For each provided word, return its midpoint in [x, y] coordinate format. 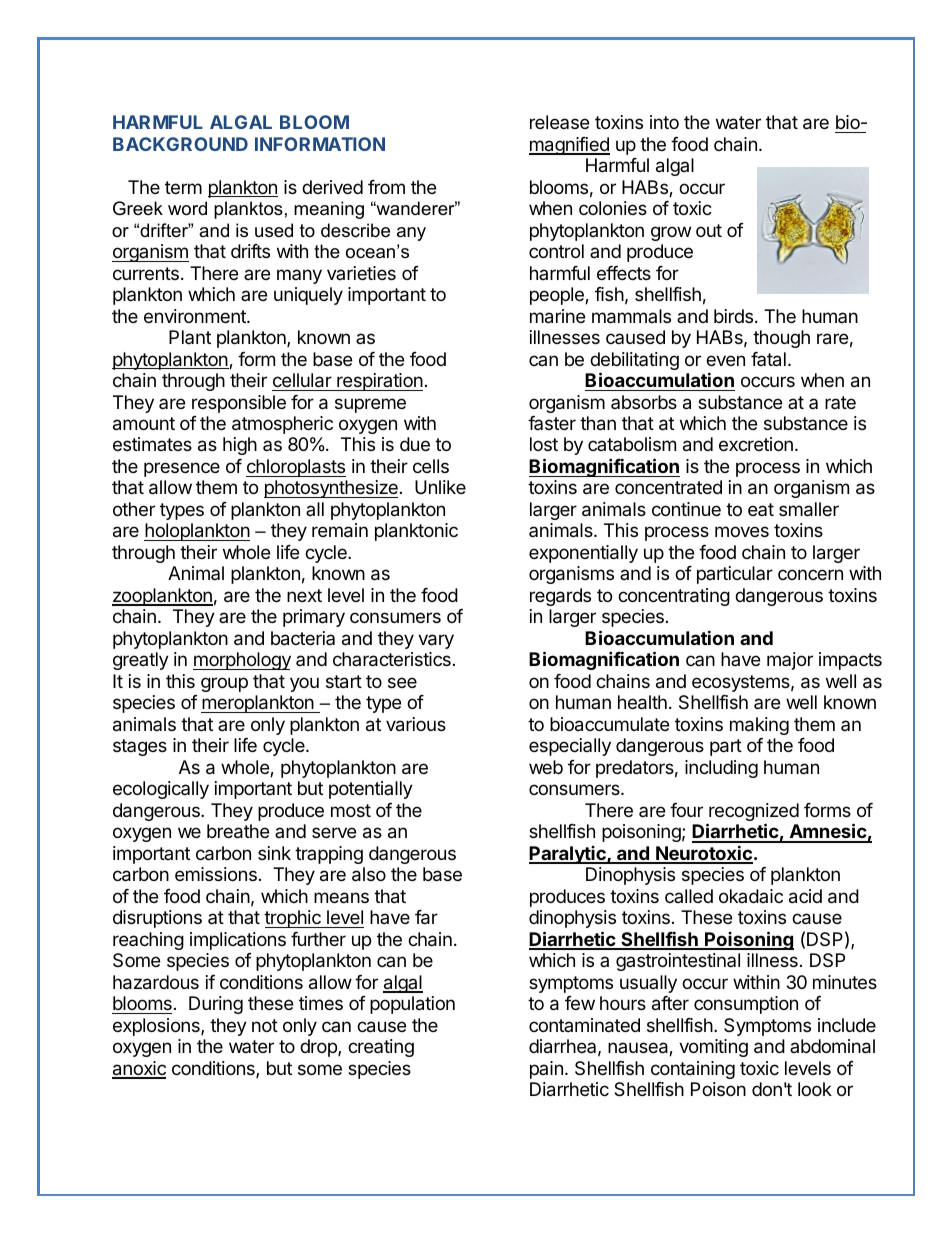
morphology [242, 661]
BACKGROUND [180, 144]
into [664, 122]
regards [560, 597]
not [265, 1025]
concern [810, 574]
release [559, 122]
